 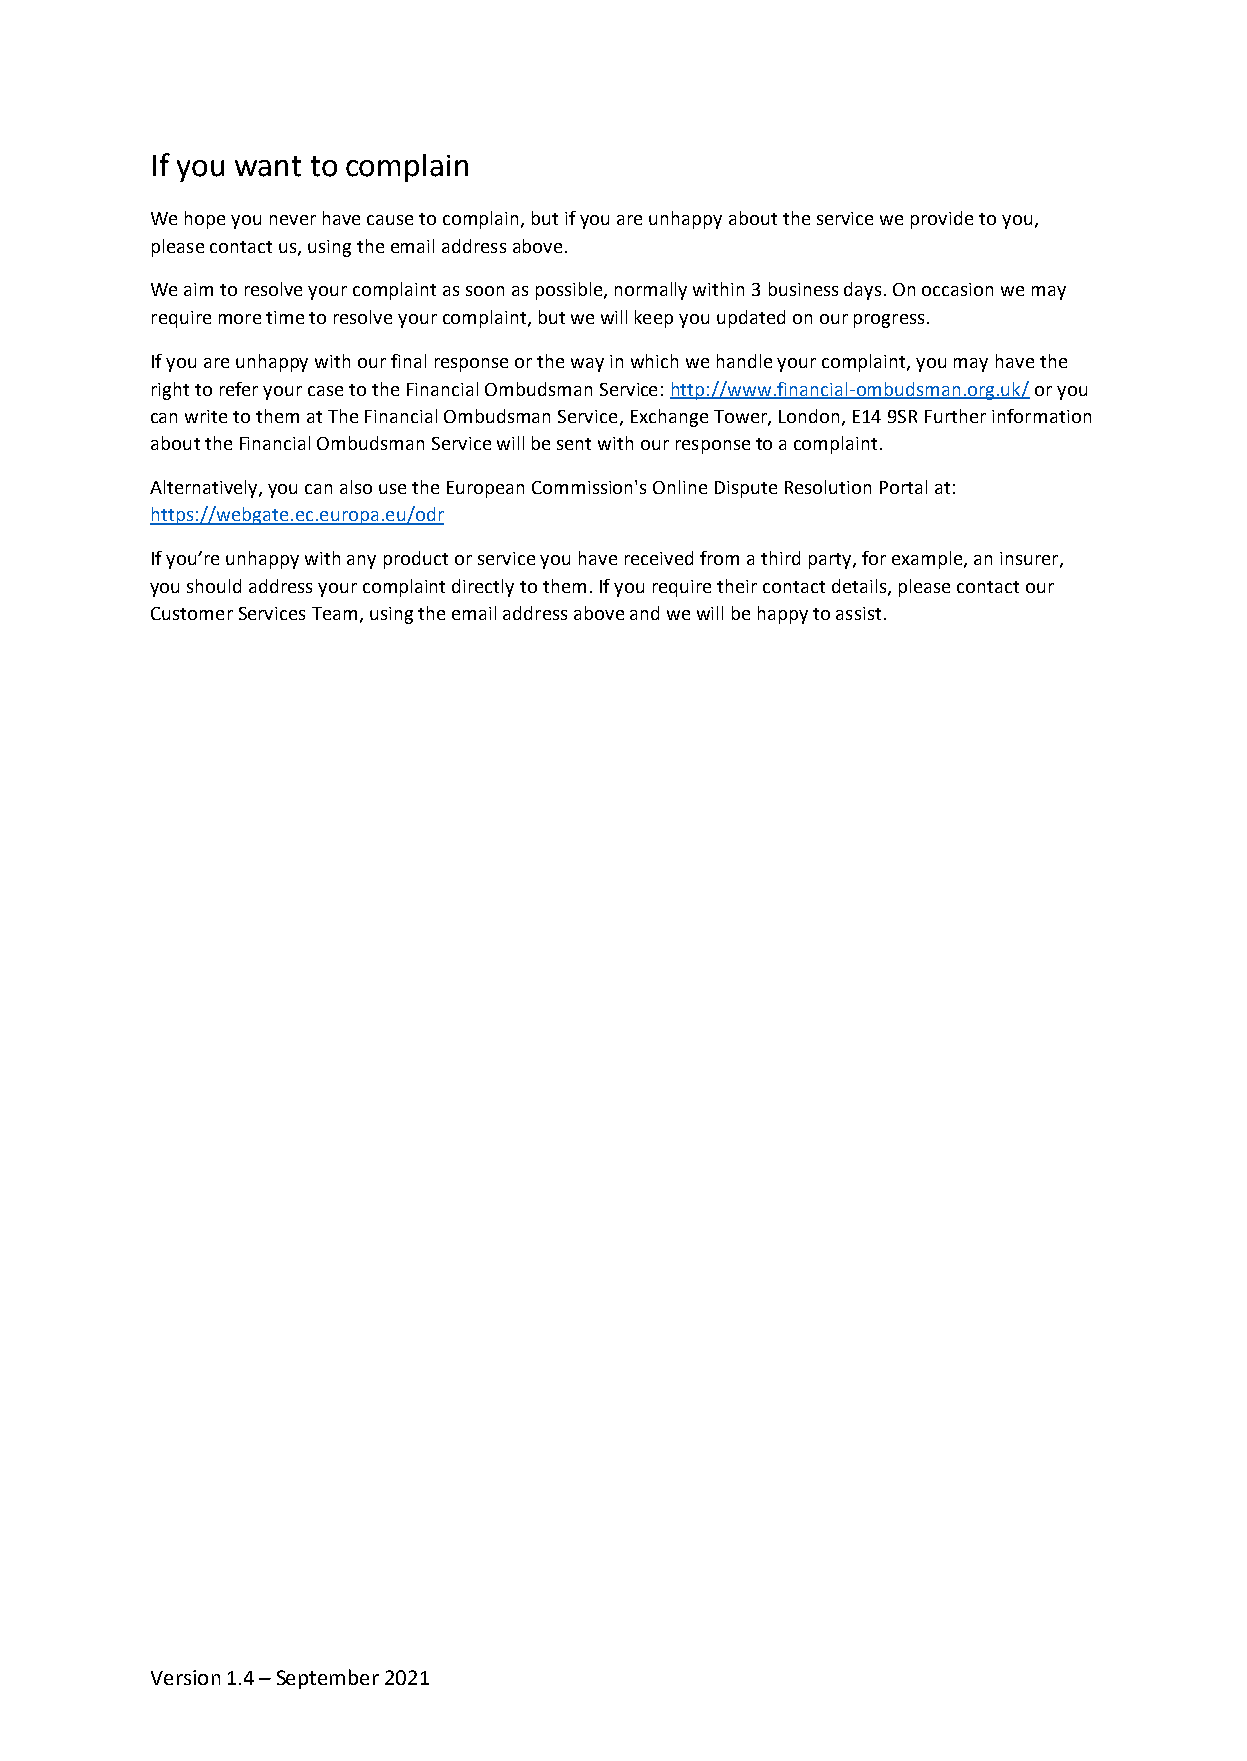 I want to click on assist, so click(x=858, y=613).
